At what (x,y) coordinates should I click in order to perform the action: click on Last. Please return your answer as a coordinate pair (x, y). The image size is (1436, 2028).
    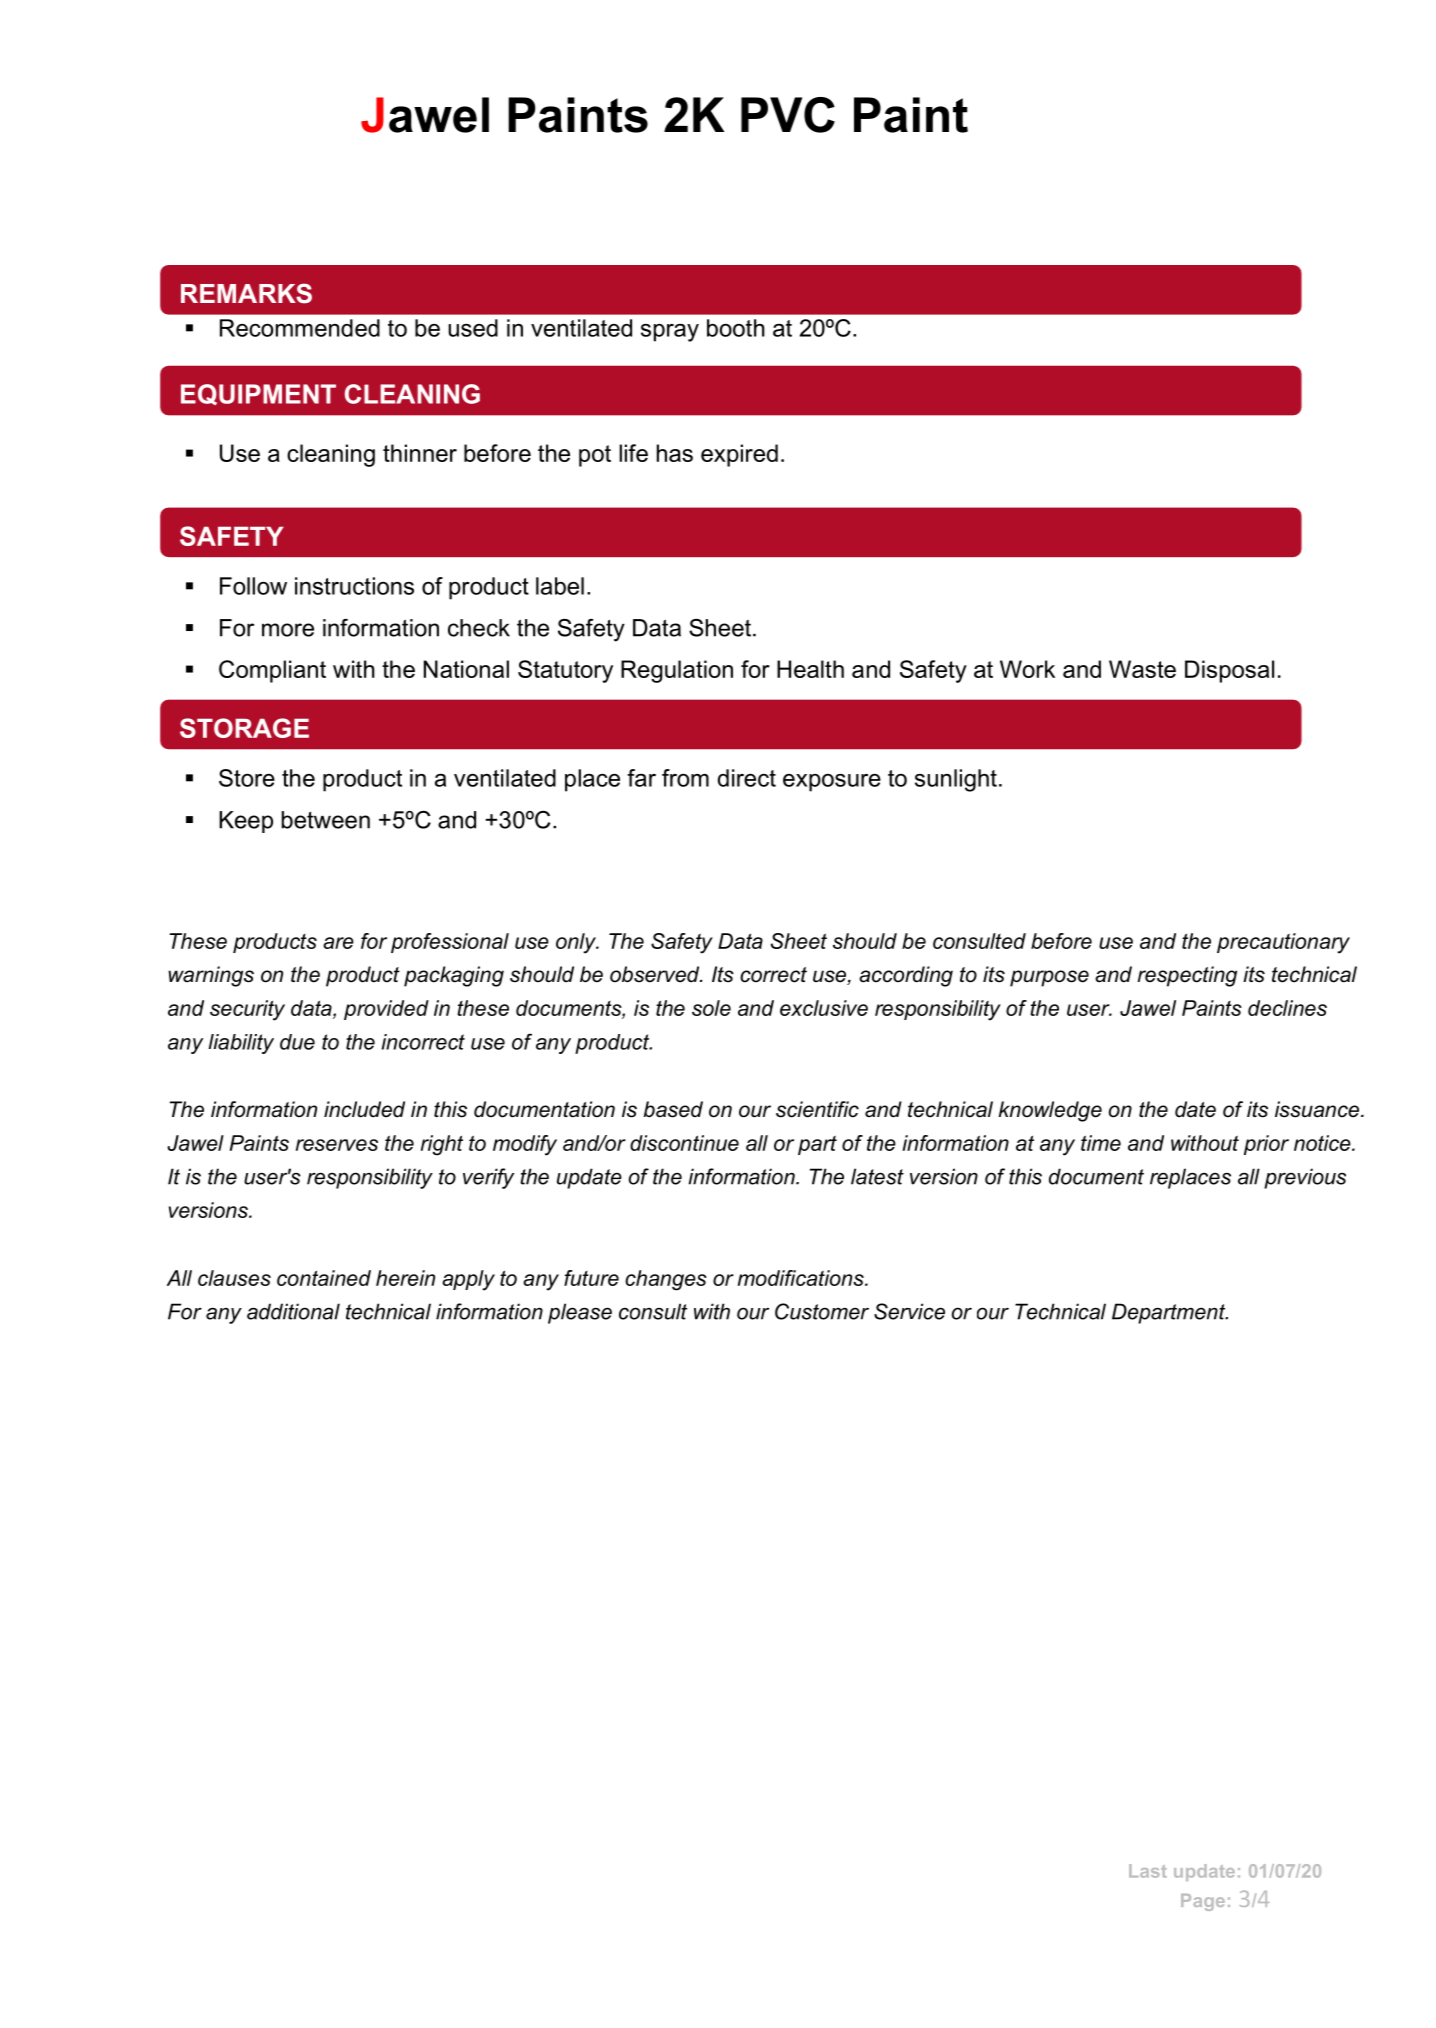
    Looking at the image, I should click on (1148, 1871).
